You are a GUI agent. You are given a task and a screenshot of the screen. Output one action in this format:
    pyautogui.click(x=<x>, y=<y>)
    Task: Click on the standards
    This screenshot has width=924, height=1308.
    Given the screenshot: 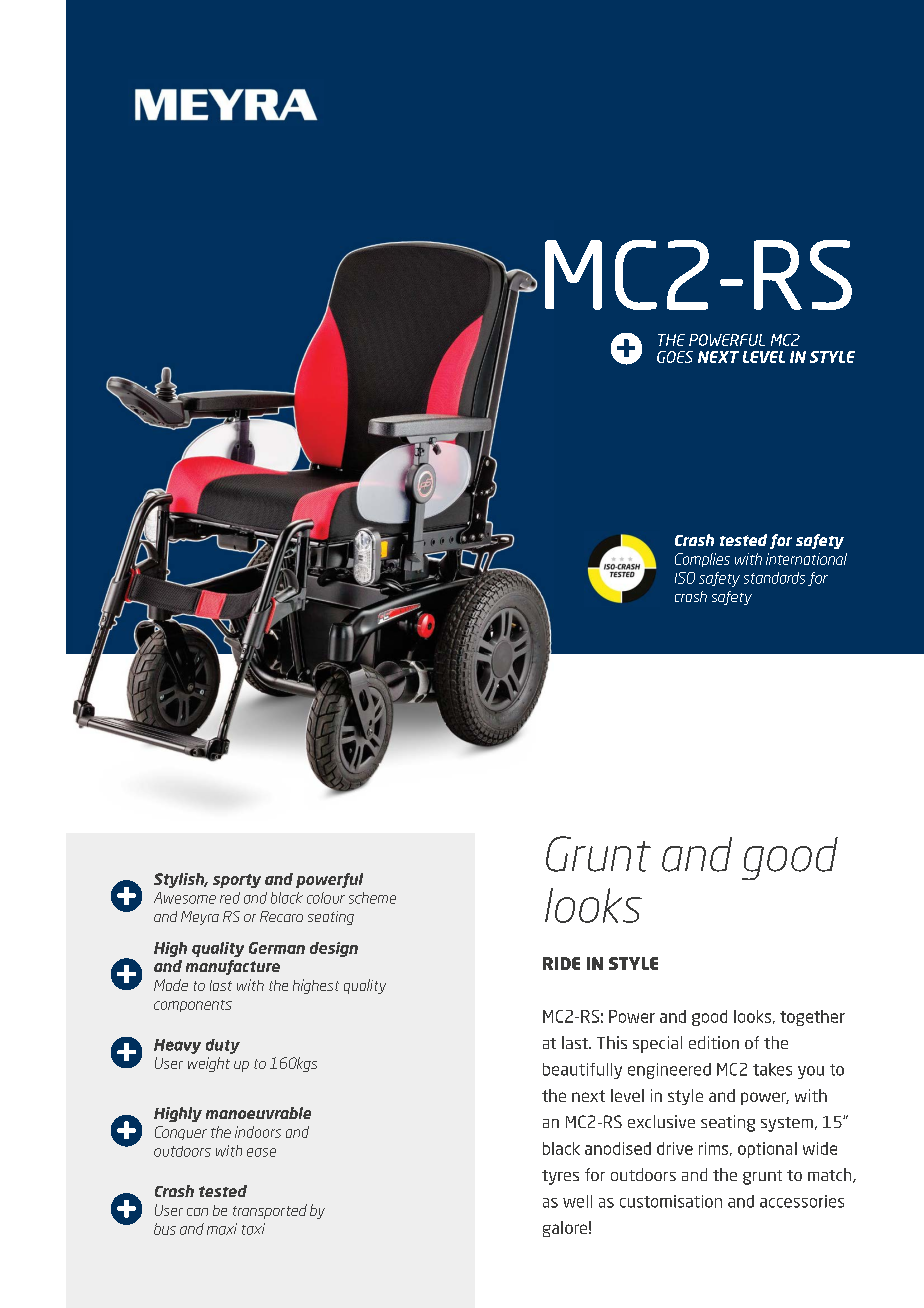 What is the action you would take?
    pyautogui.click(x=774, y=578)
